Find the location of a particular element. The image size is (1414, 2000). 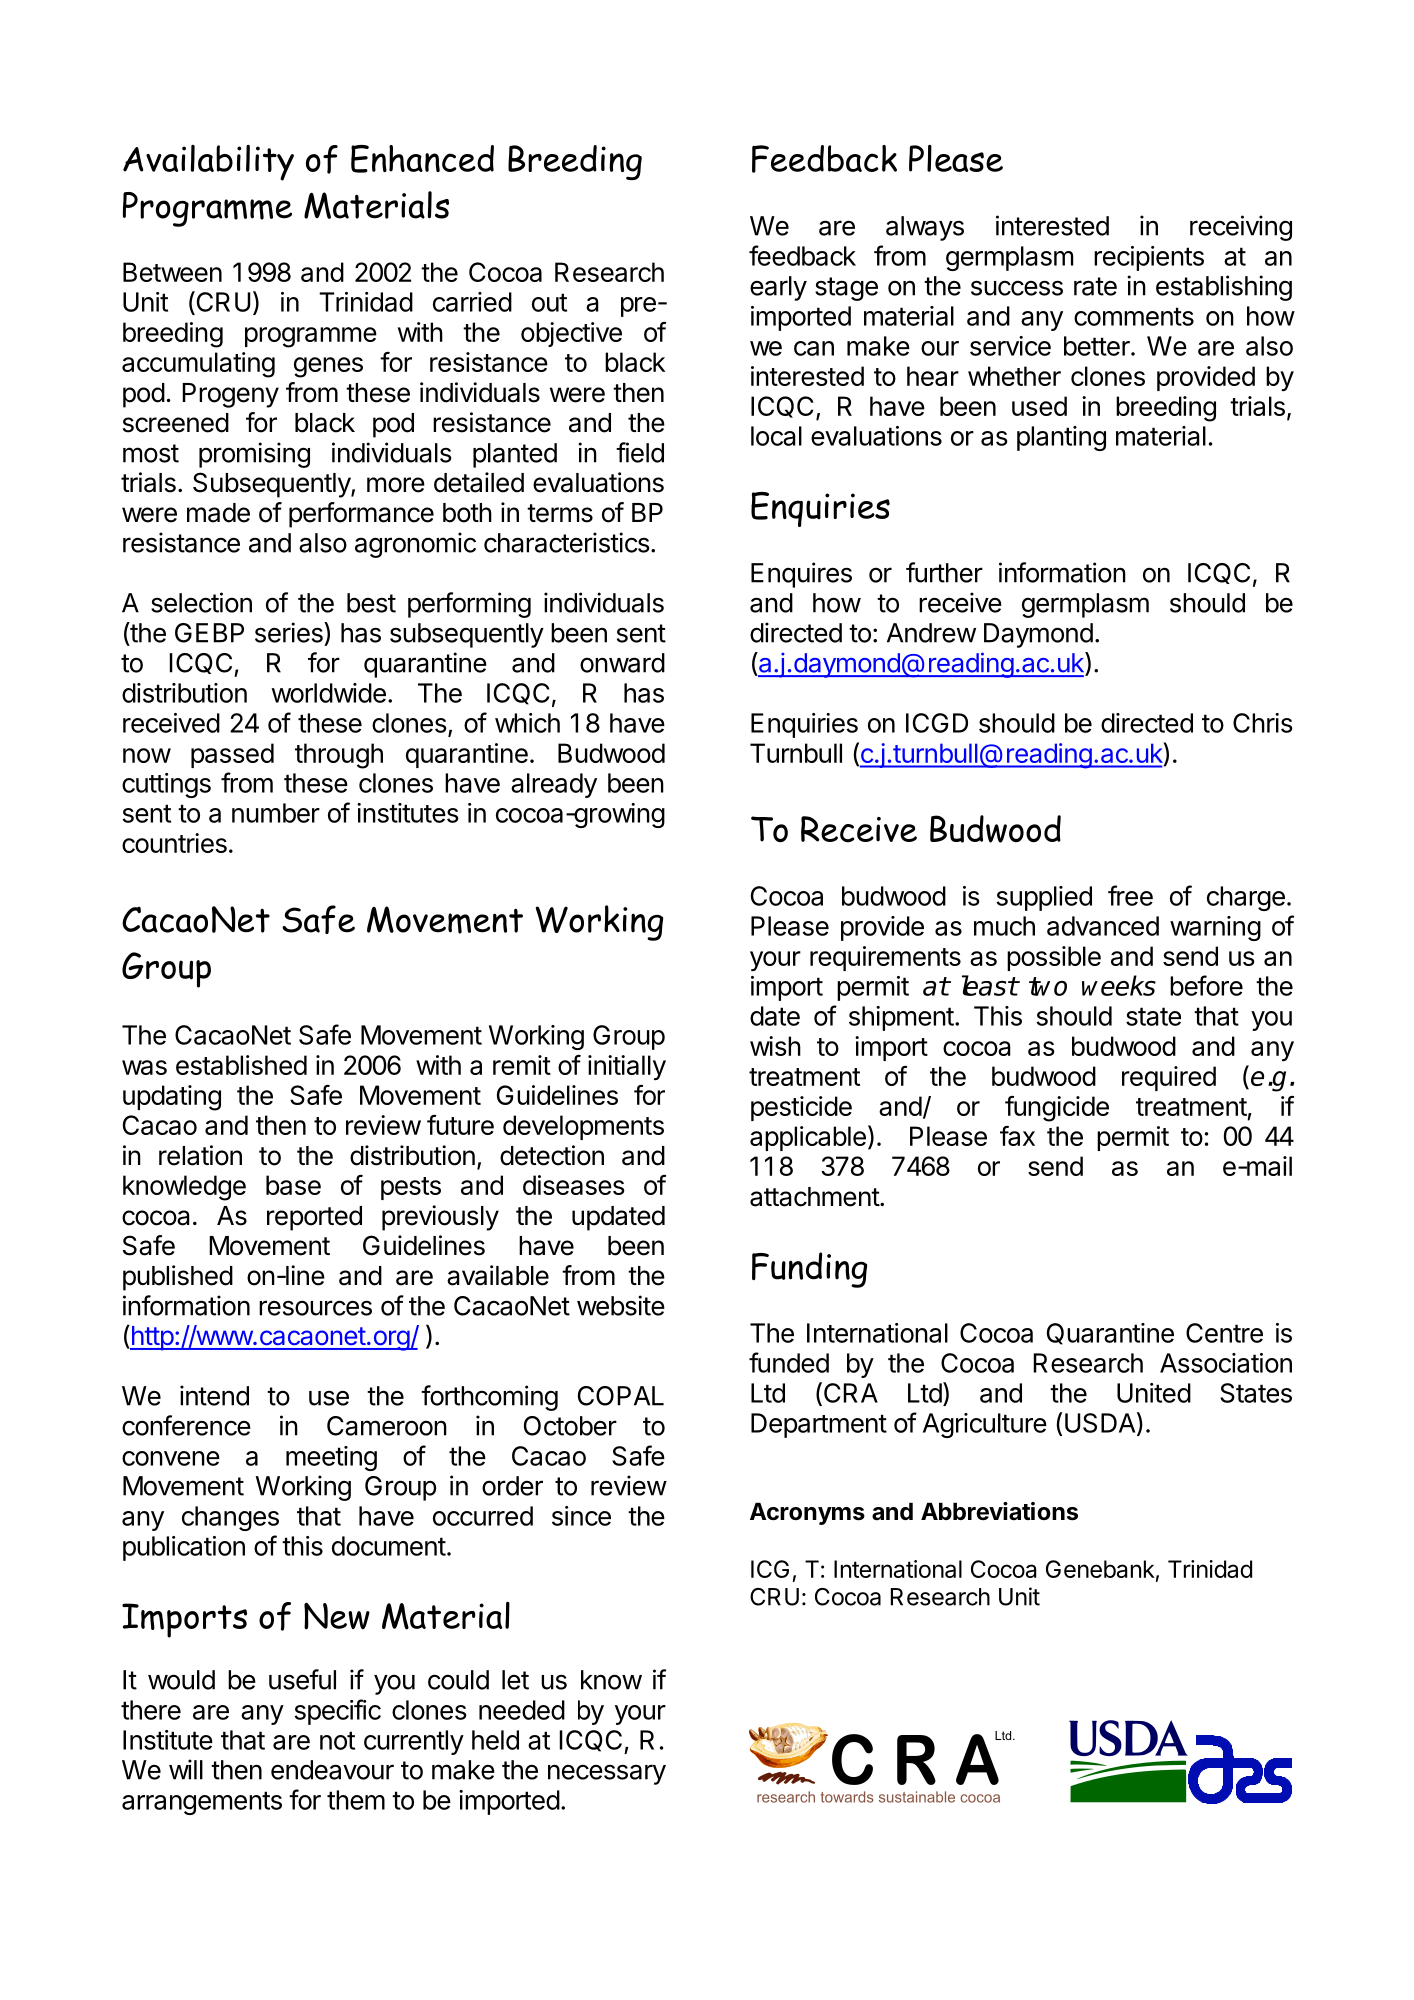

Availability is located at coordinates (208, 163).
